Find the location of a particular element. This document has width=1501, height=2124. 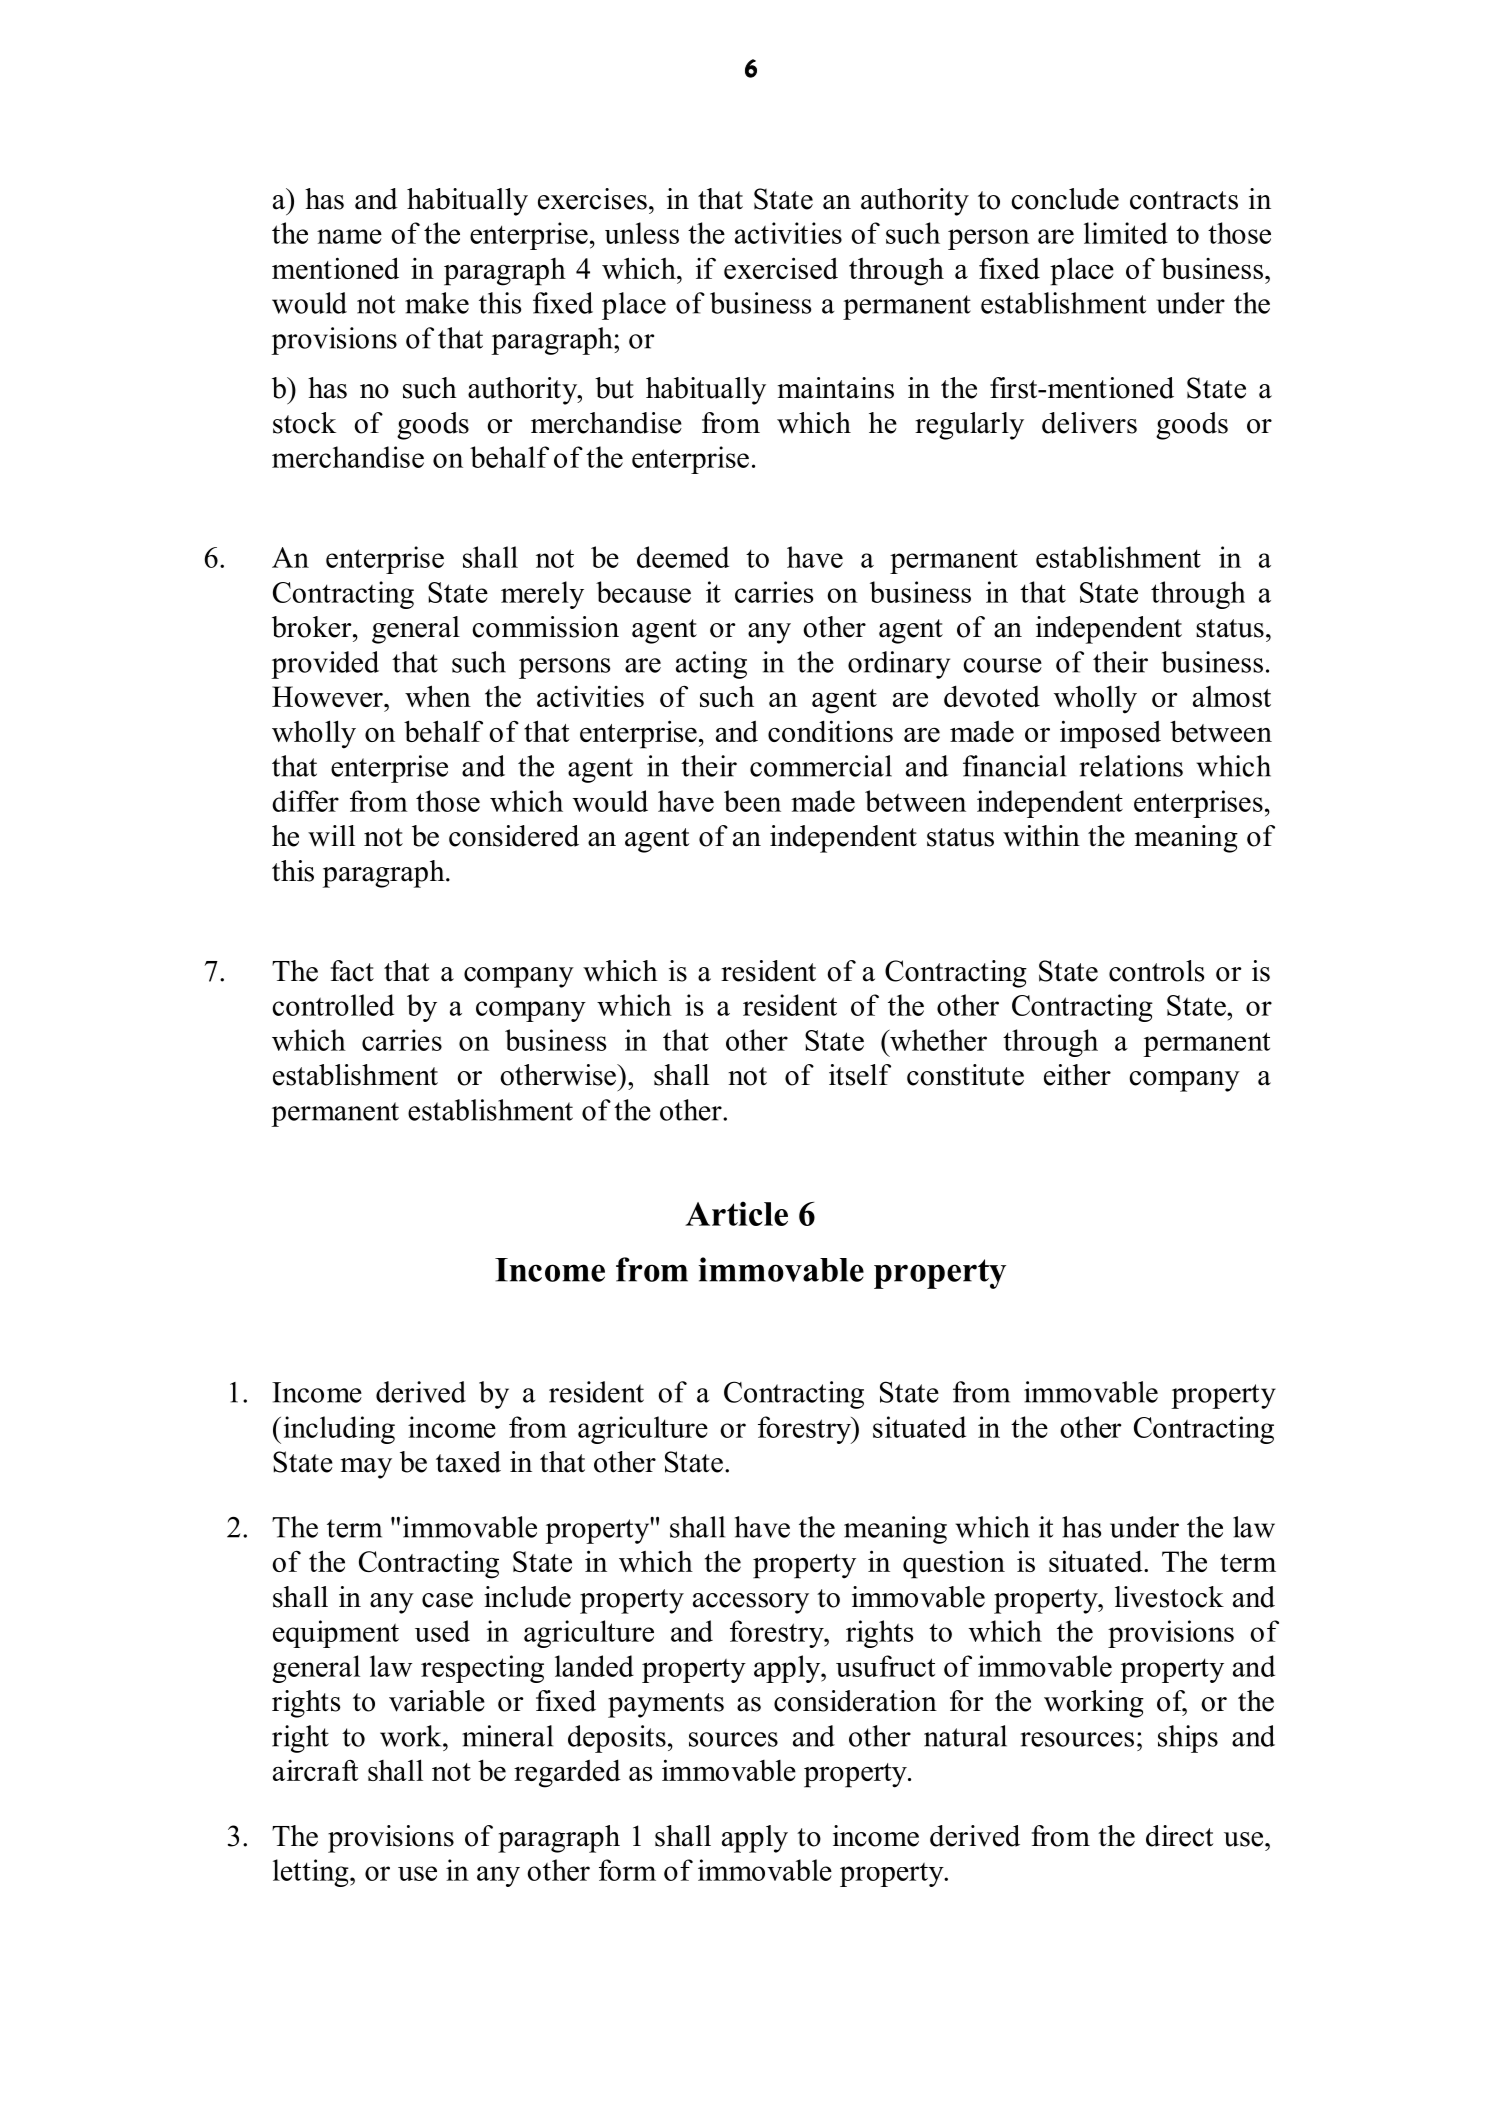

aircraft is located at coordinates (316, 1770).
